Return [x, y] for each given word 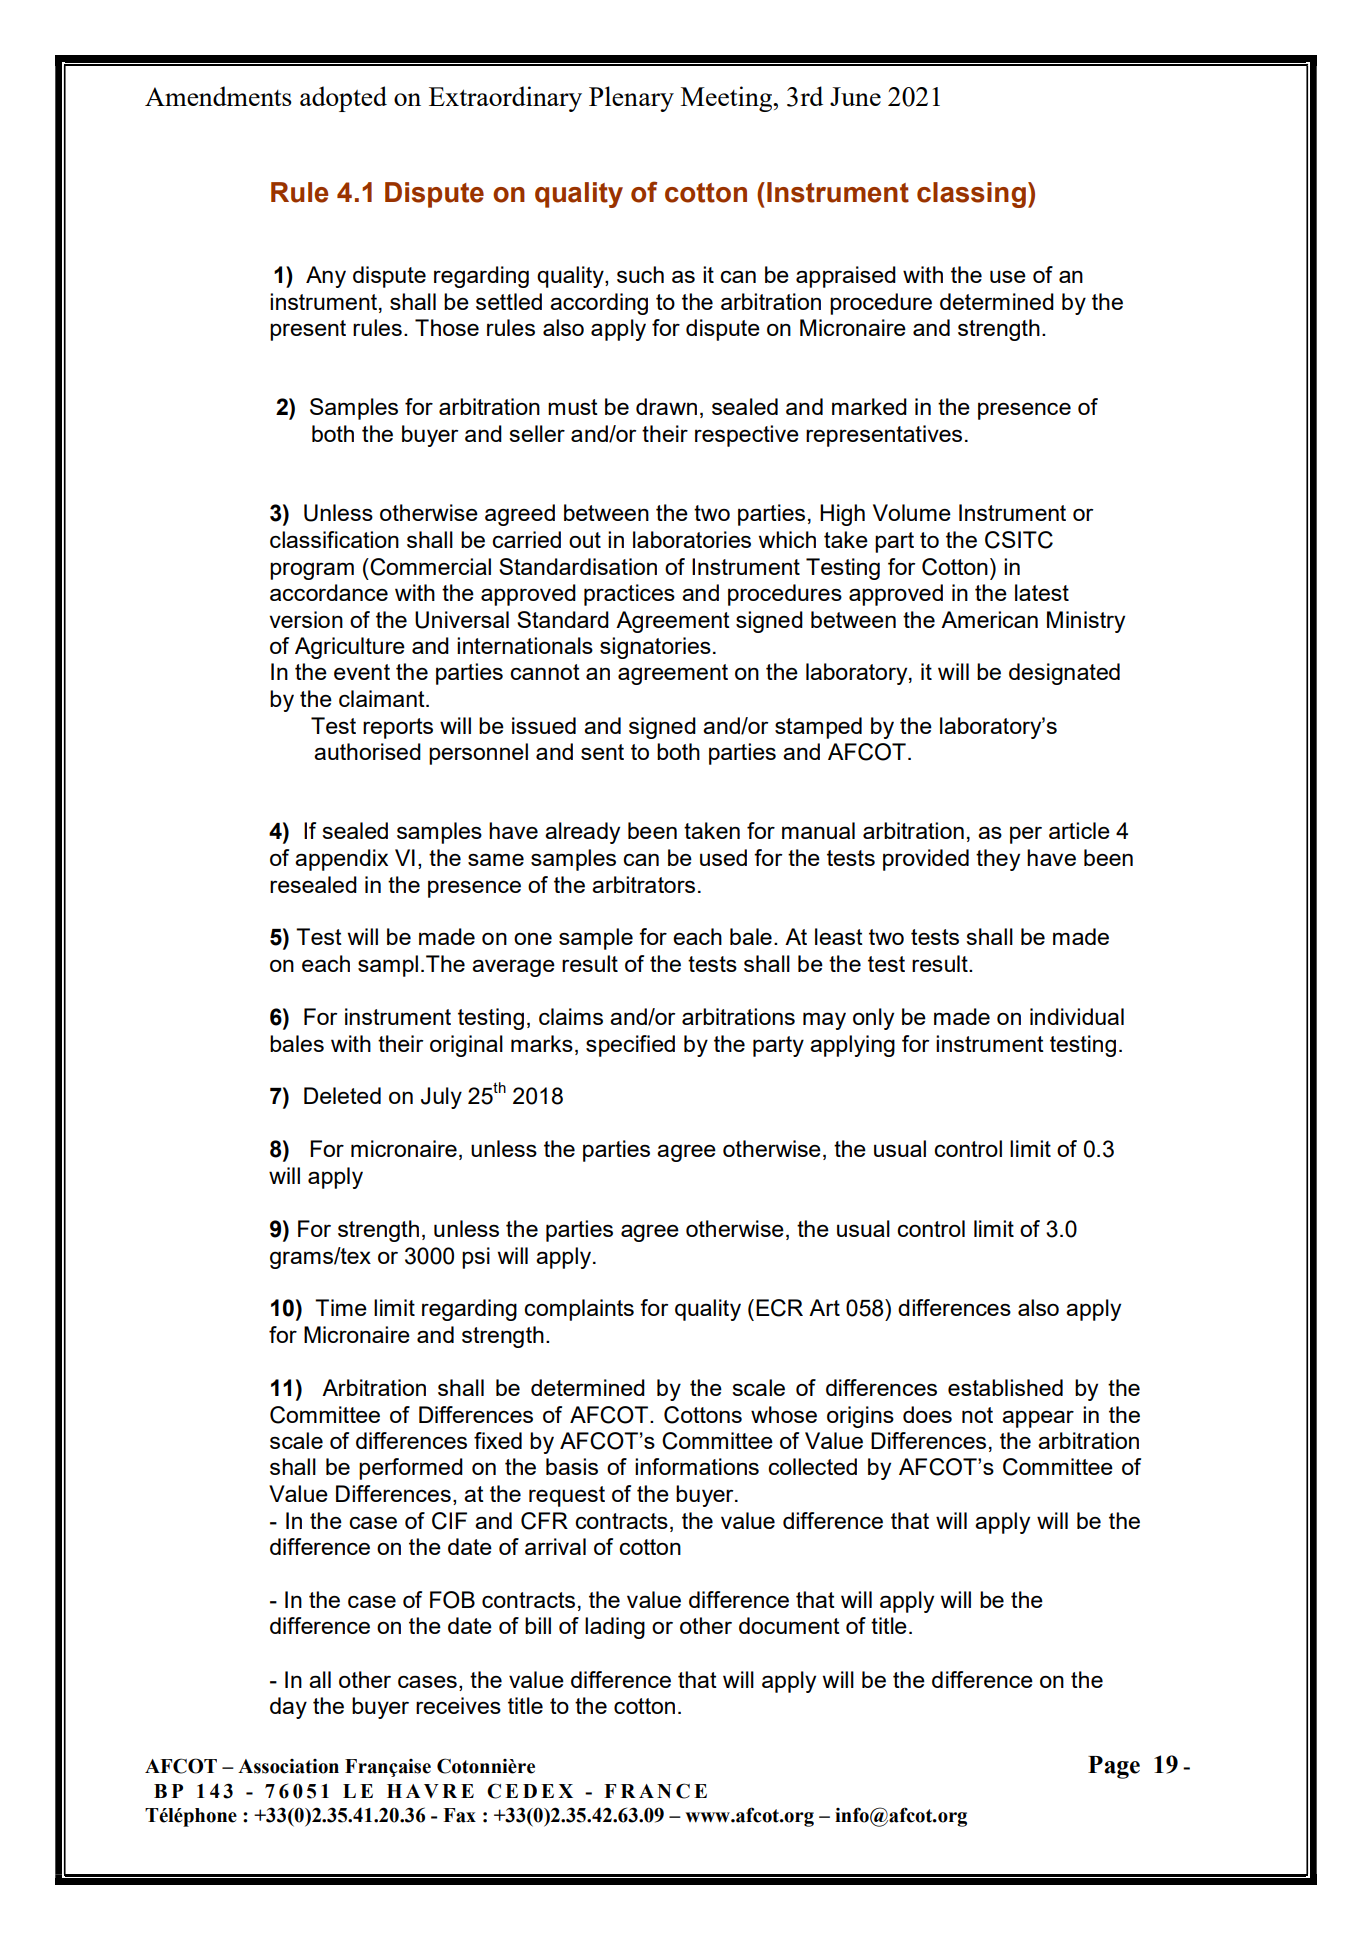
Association [288, 1766]
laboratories [692, 539]
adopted [343, 99]
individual [1077, 1016]
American [989, 619]
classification [334, 539]
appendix [341, 860]
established [1005, 1387]
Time [341, 1307]
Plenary [631, 99]
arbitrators [643, 884]
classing [971, 195]
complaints [579, 1310]
